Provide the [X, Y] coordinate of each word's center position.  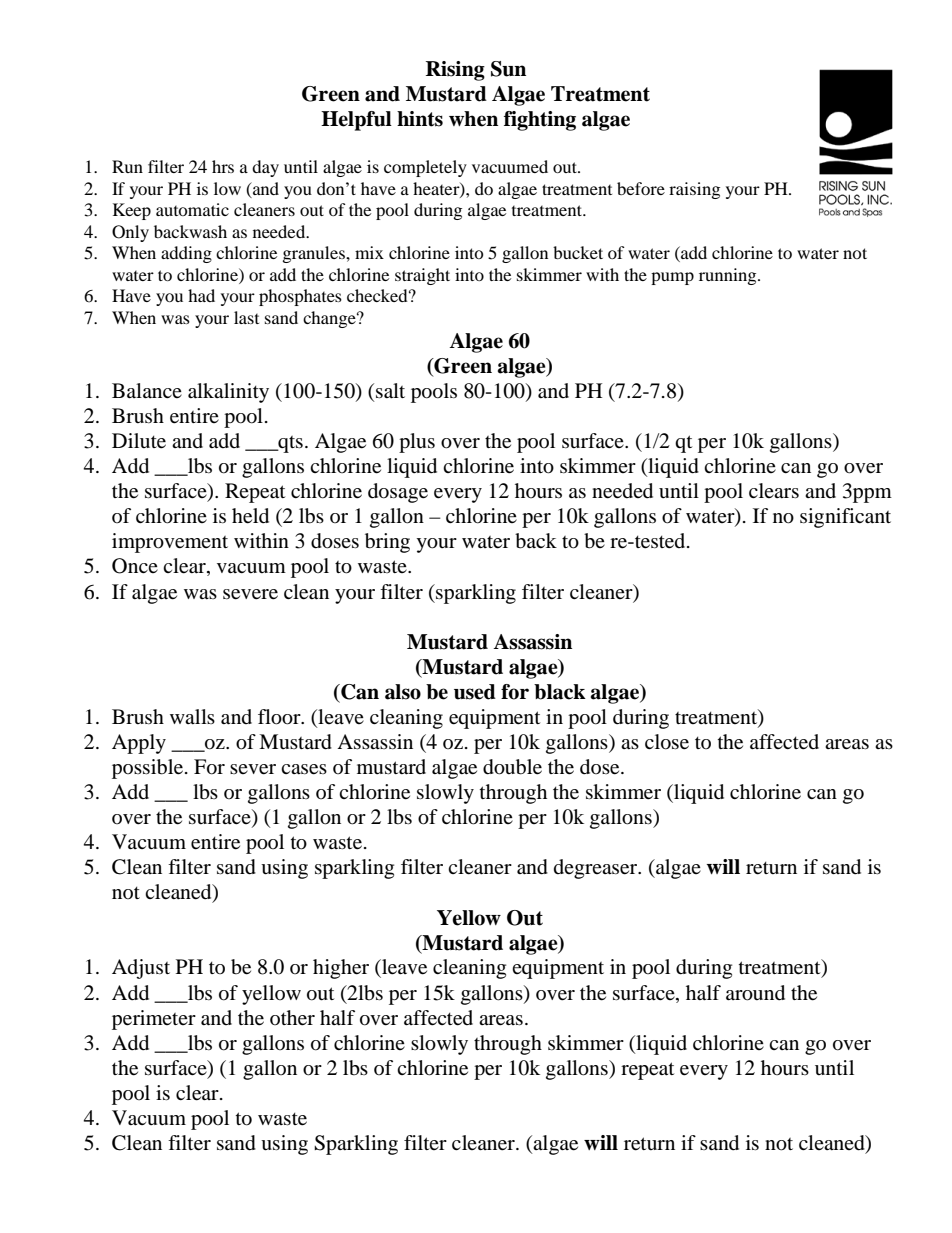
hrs [223, 166]
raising [694, 190]
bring [387, 543]
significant [845, 518]
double [512, 767]
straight [422, 276]
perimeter [154, 1020]
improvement [170, 543]
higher [341, 969]
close [667, 742]
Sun [508, 69]
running [729, 276]
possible [147, 769]
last [246, 317]
